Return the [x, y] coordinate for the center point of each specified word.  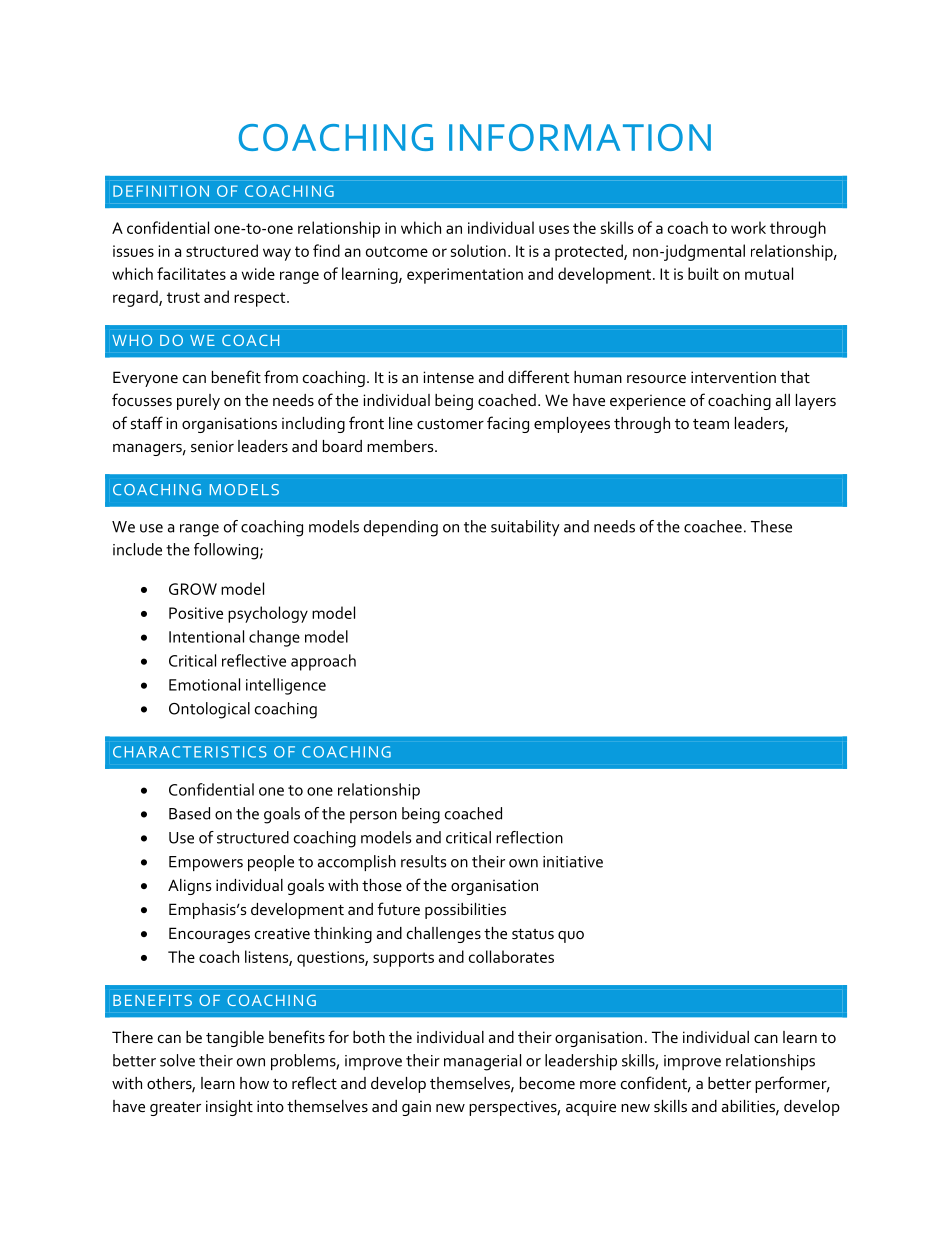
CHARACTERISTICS [190, 752]
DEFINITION [161, 191]
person [373, 817]
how [254, 1083]
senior [212, 446]
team [711, 424]
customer [450, 424]
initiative [573, 862]
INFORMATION [580, 137]
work [748, 227]
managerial [482, 1062]
